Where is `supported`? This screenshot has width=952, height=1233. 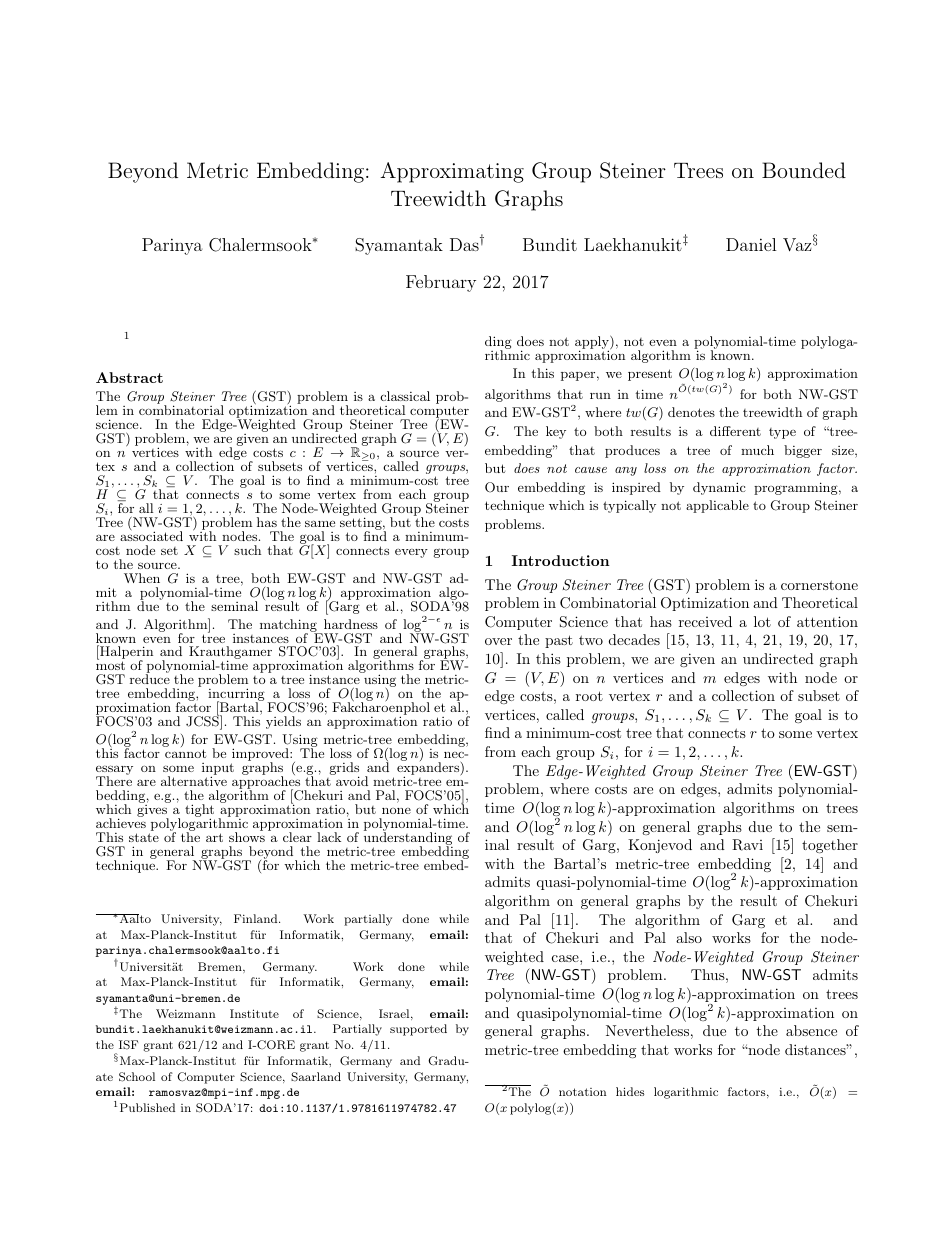
supported is located at coordinates (418, 1030).
